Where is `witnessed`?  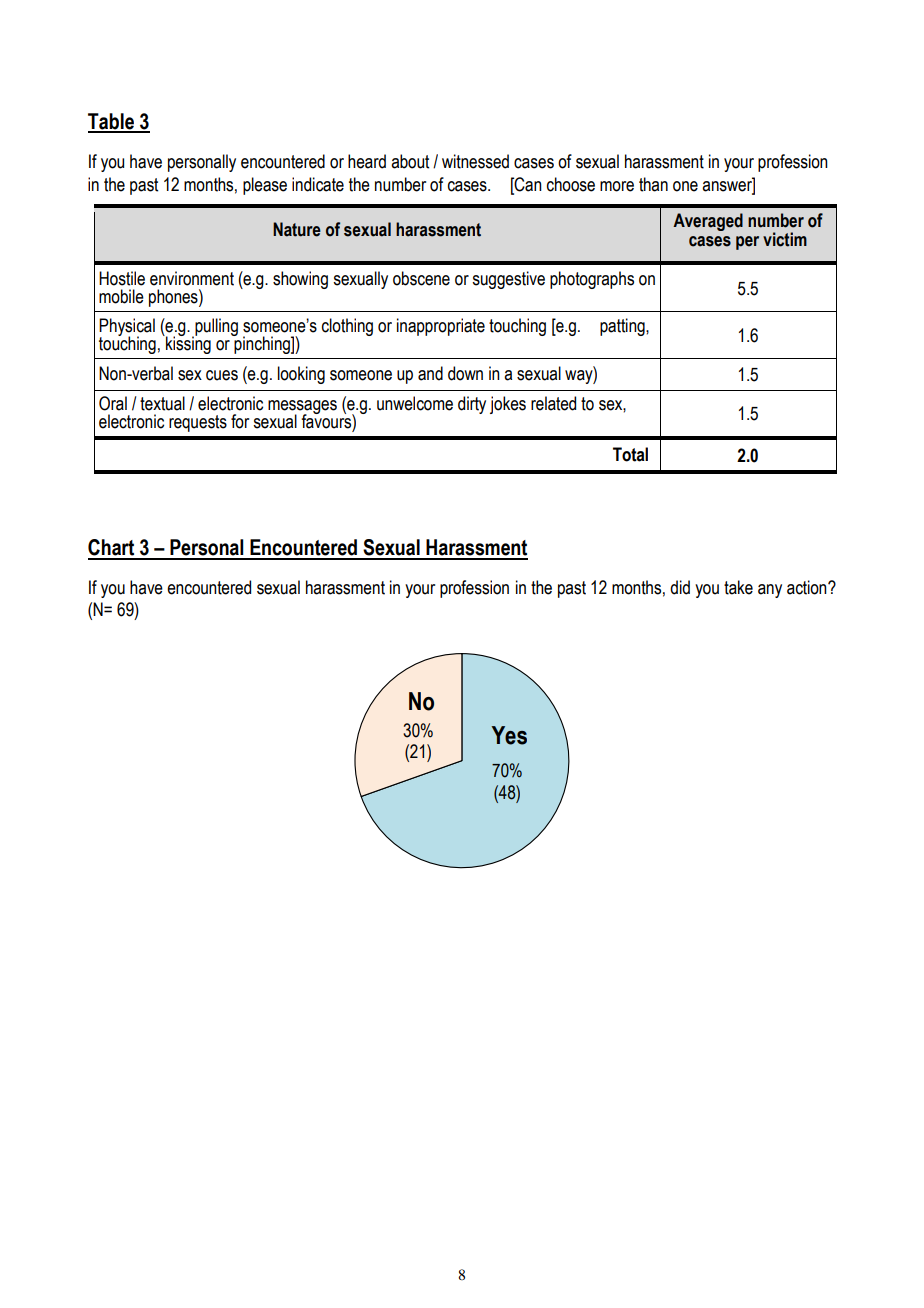
witnessed is located at coordinates (475, 161).
